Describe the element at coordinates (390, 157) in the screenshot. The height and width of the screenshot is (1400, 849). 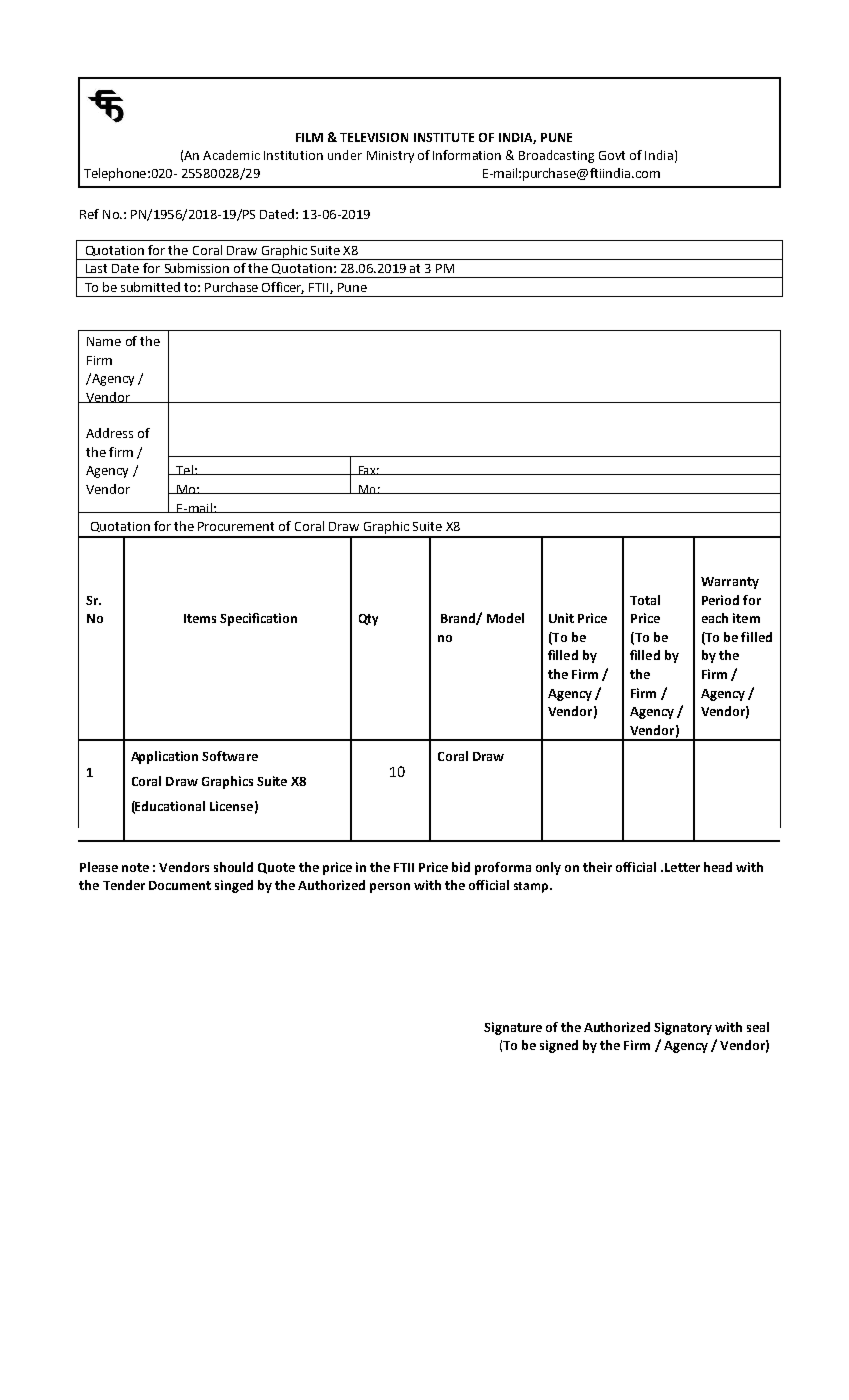
I see `Ministry` at that location.
